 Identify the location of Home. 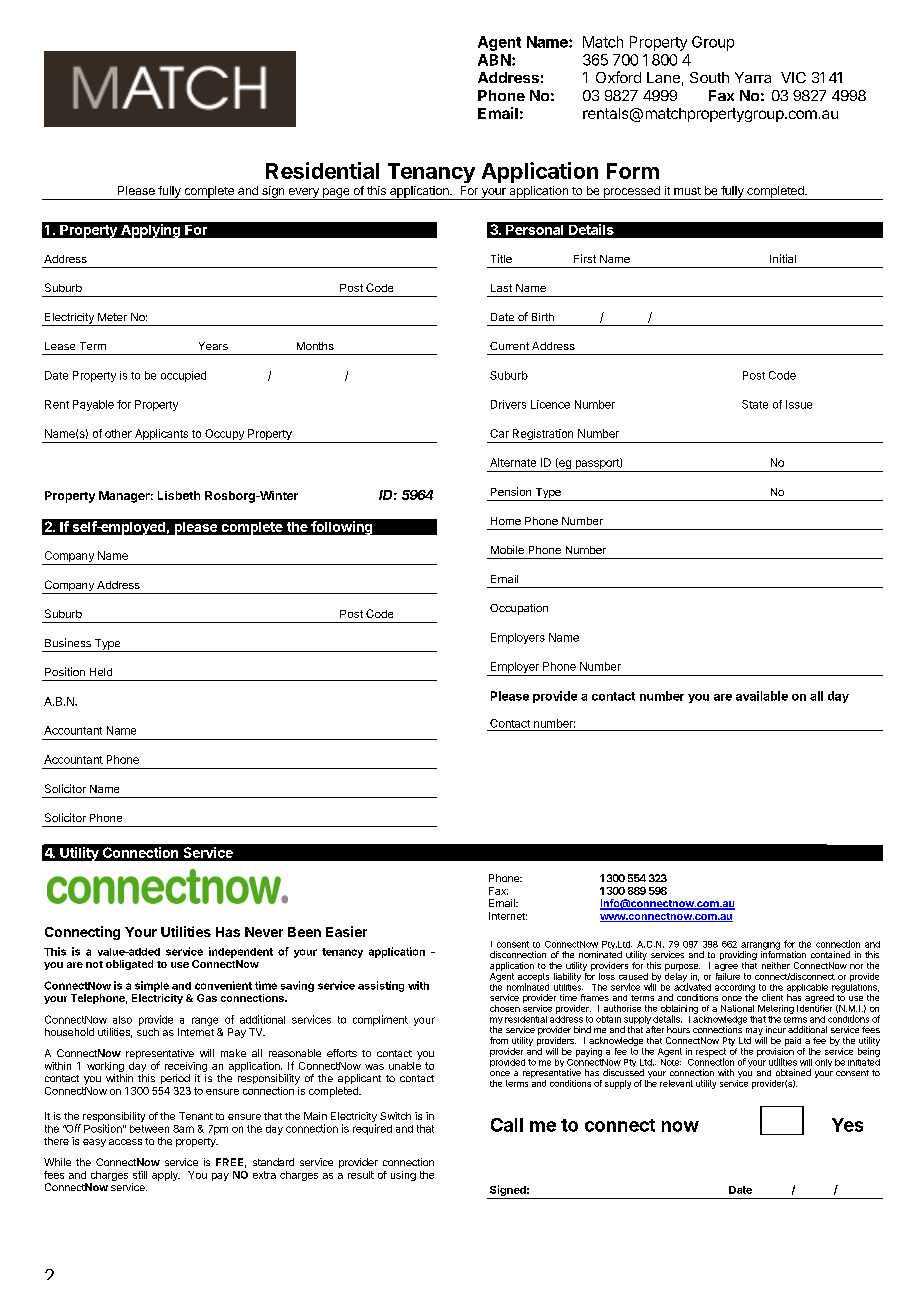
(506, 521).
